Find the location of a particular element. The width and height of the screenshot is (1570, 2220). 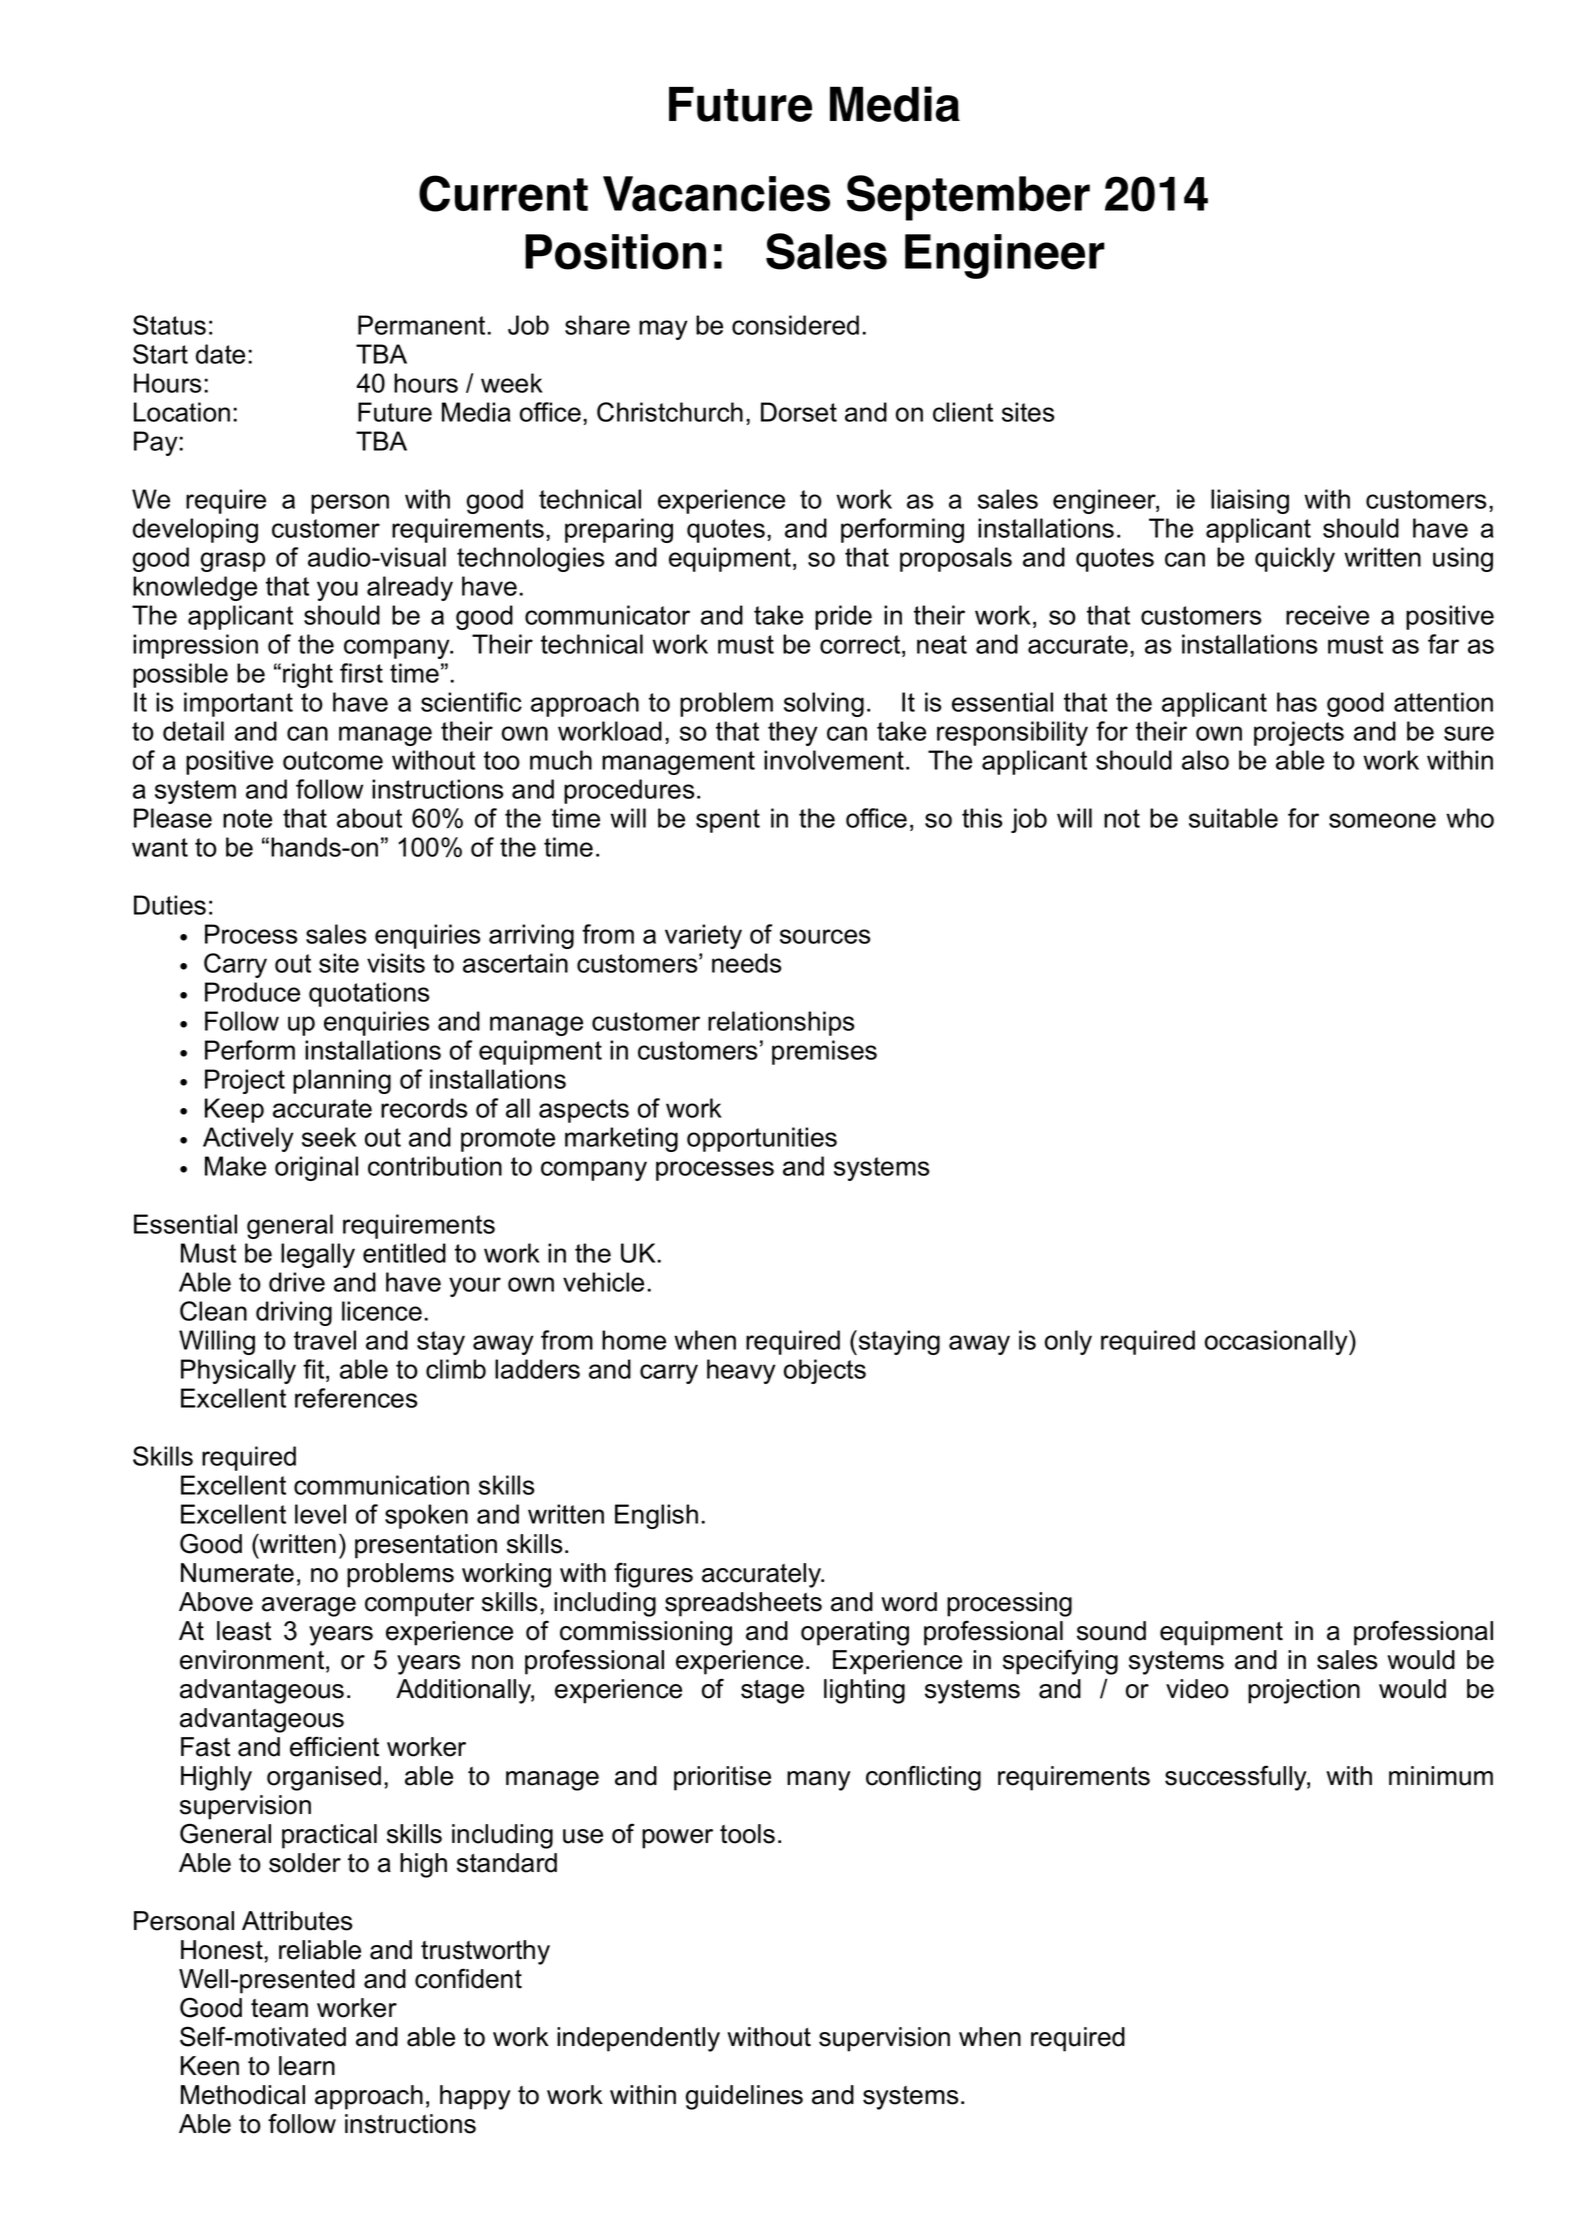

learn is located at coordinates (307, 2066).
